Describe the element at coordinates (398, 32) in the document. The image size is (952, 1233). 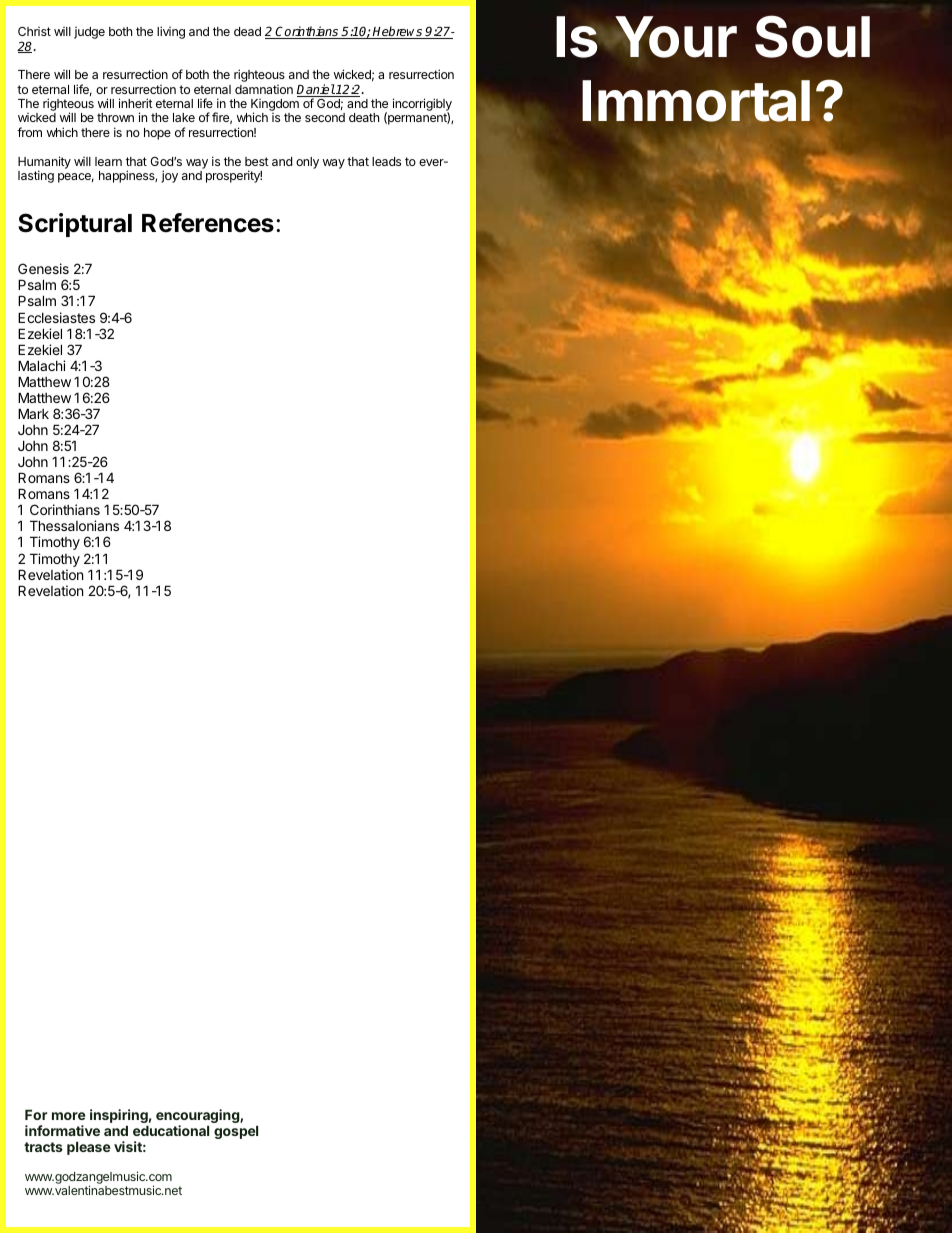
I see `Hebrews` at that location.
